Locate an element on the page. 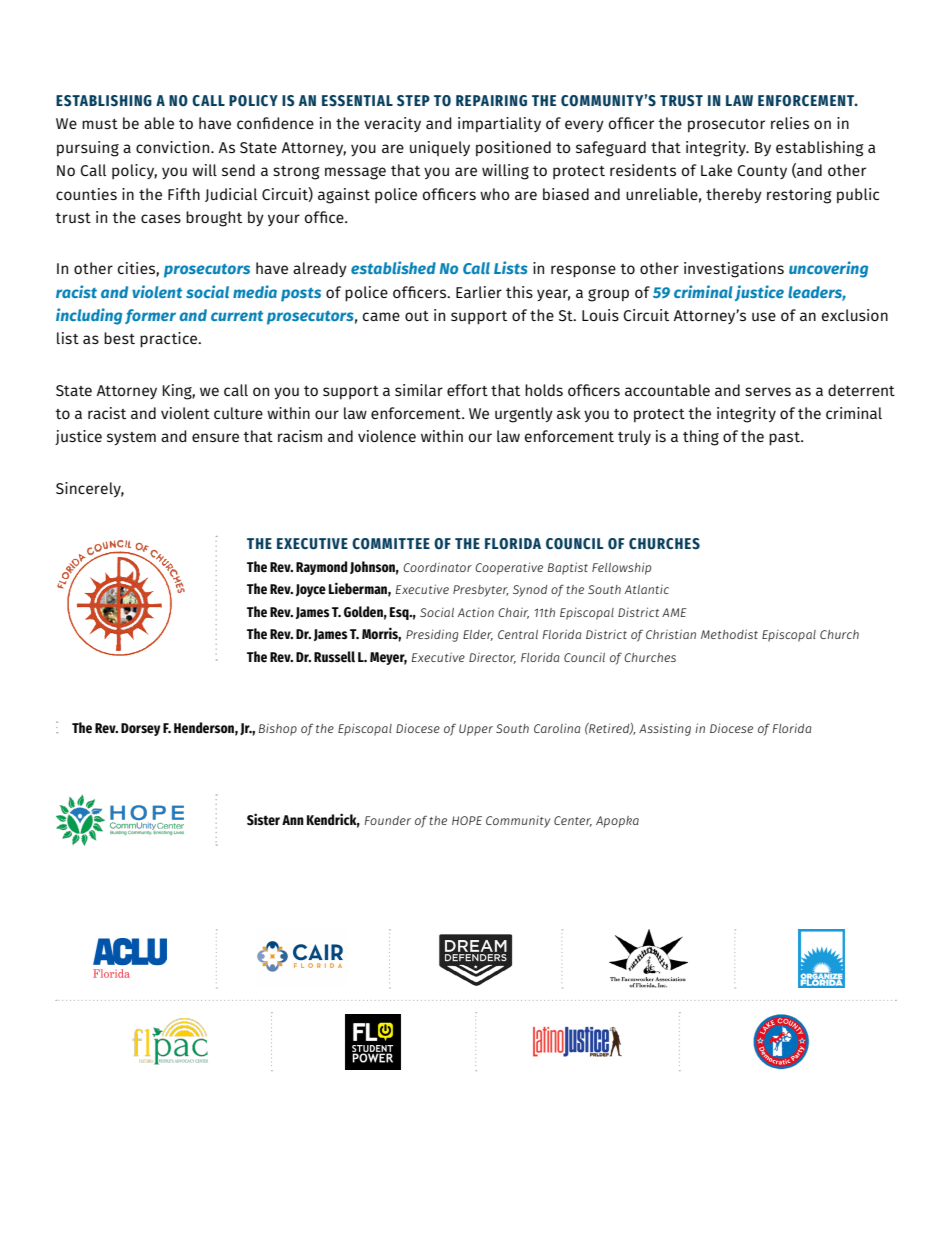 This page has width=952, height=1233. impartiality is located at coordinates (499, 125).
